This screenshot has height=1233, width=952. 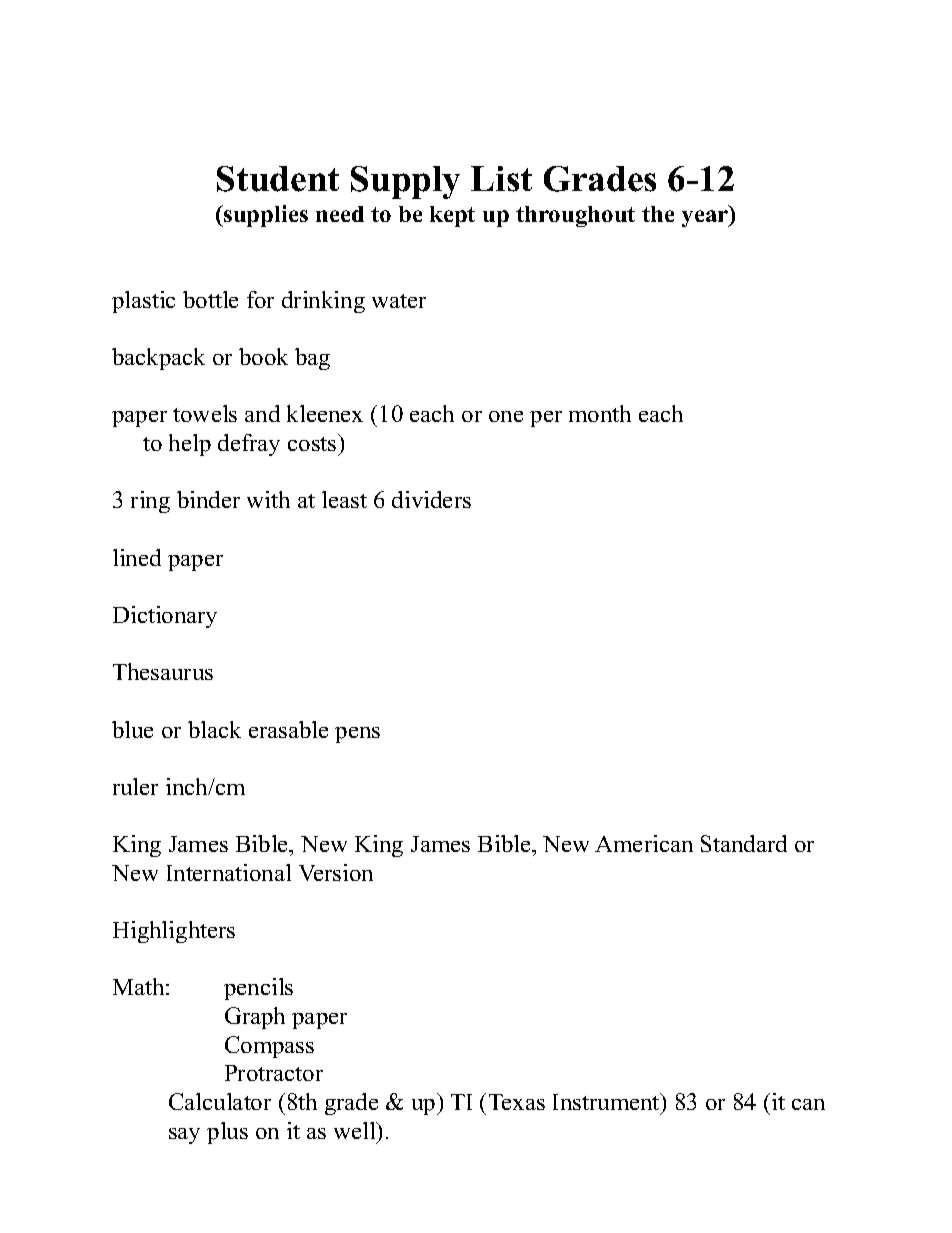 I want to click on year, so click(x=706, y=218).
